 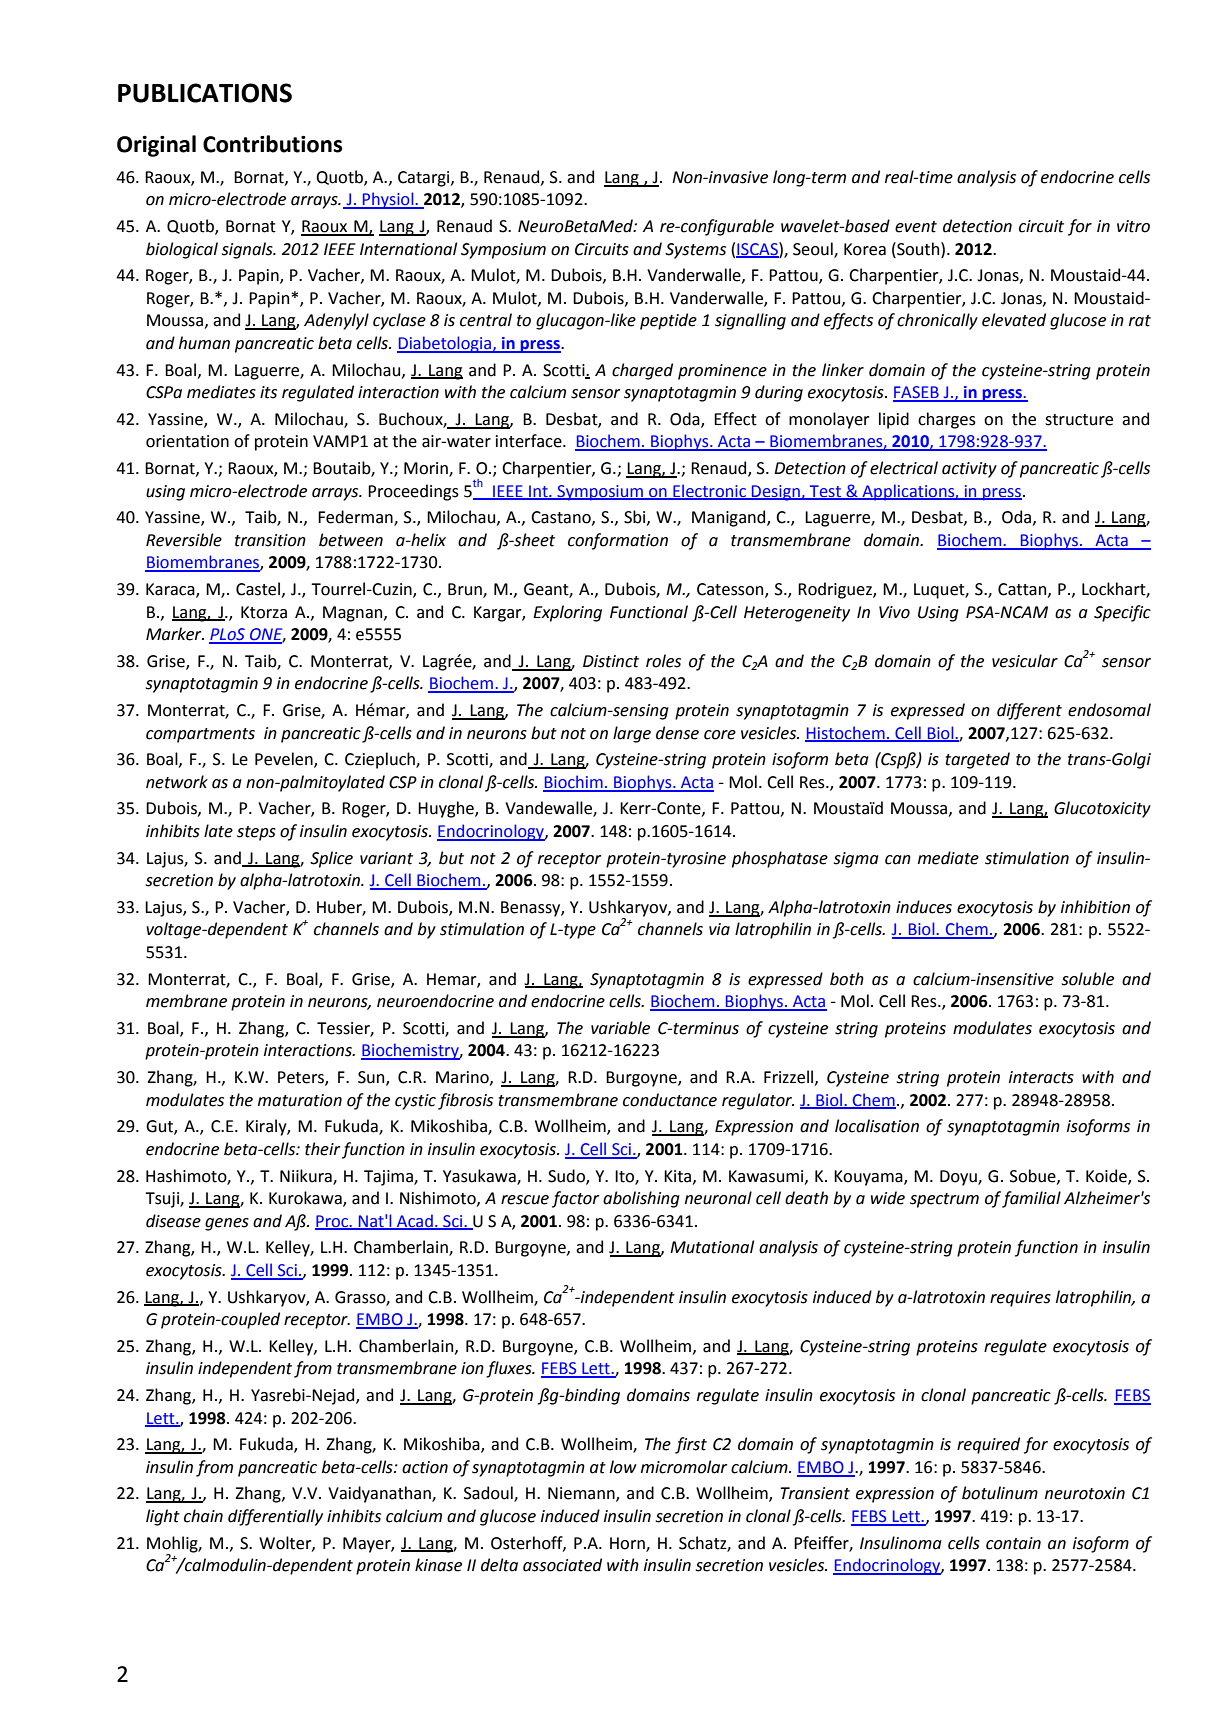 What do you see at coordinates (969, 470) in the screenshot?
I see `activity` at bounding box center [969, 470].
